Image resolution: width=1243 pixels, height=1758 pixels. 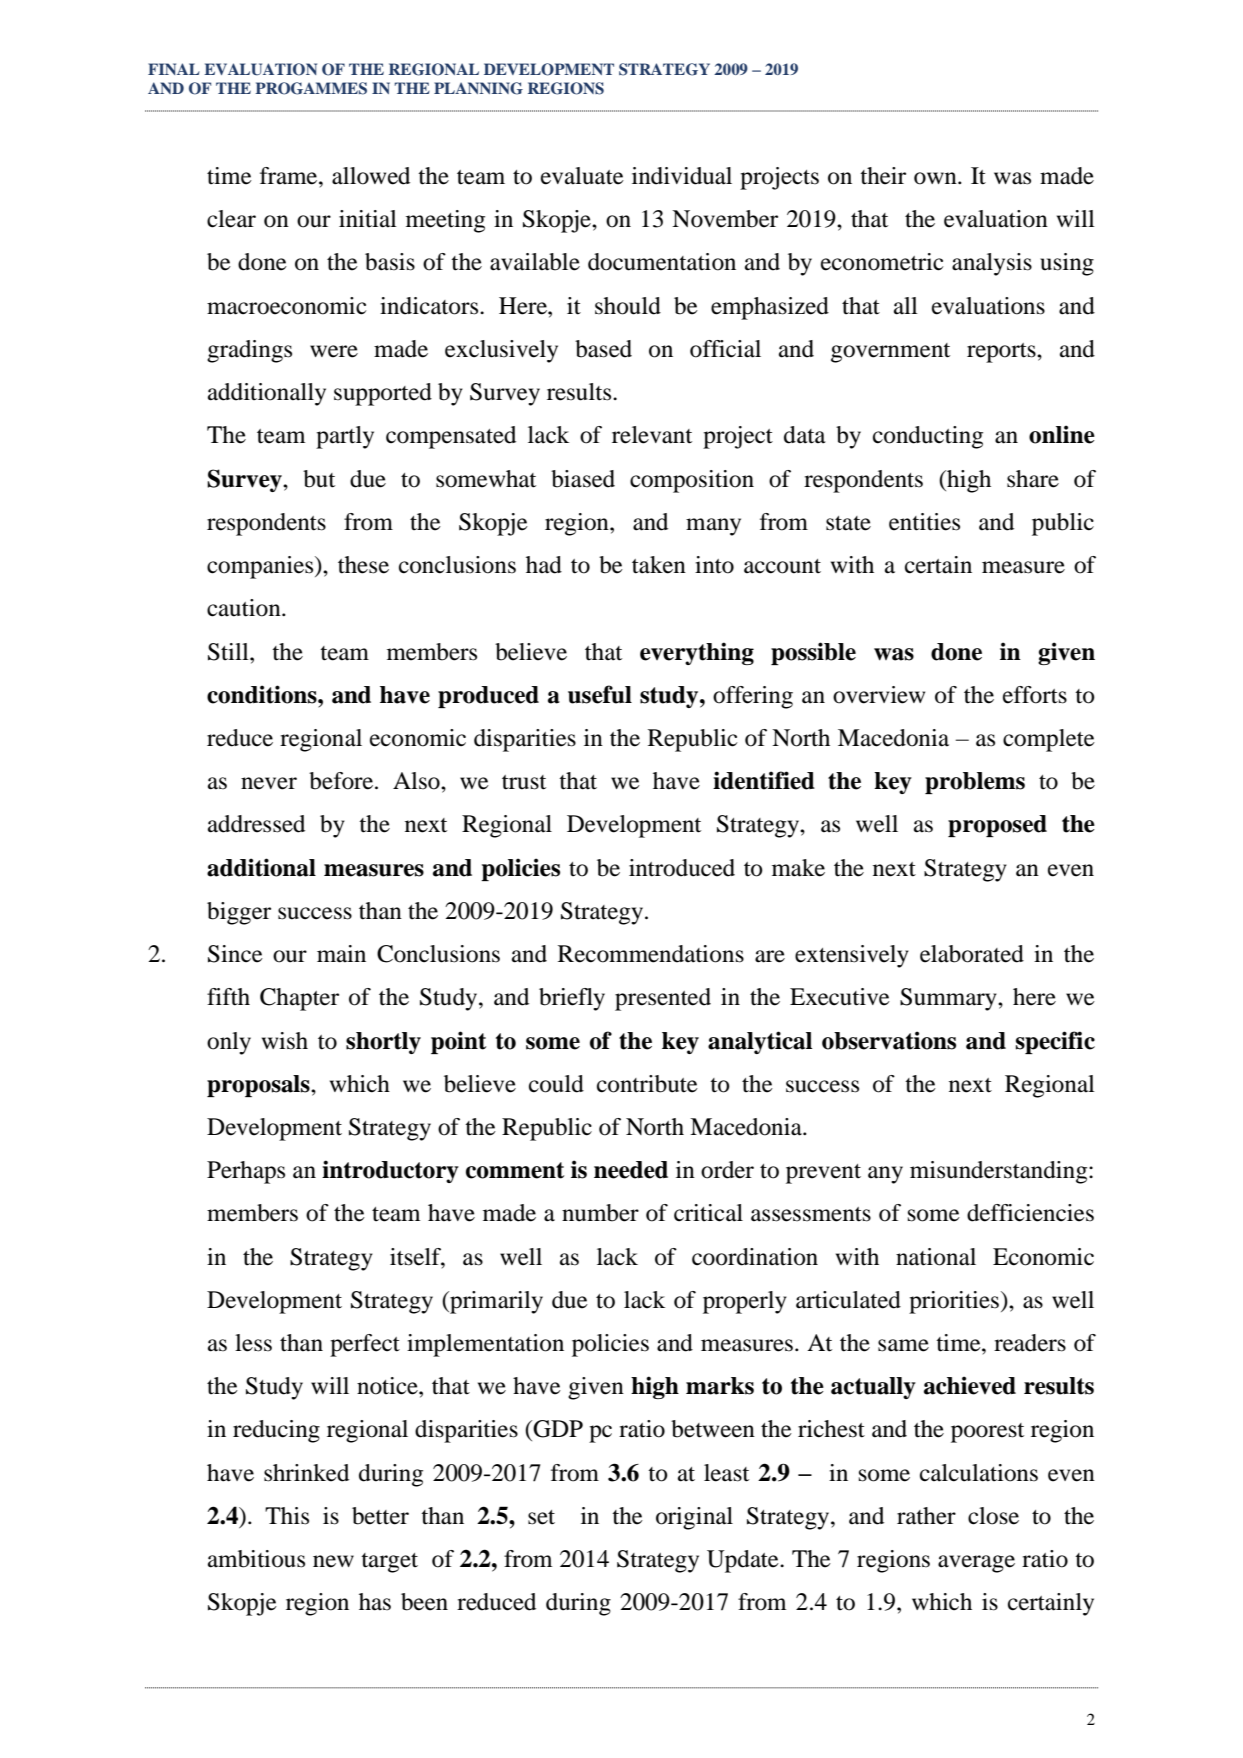 I want to click on proposals, so click(x=259, y=1086).
